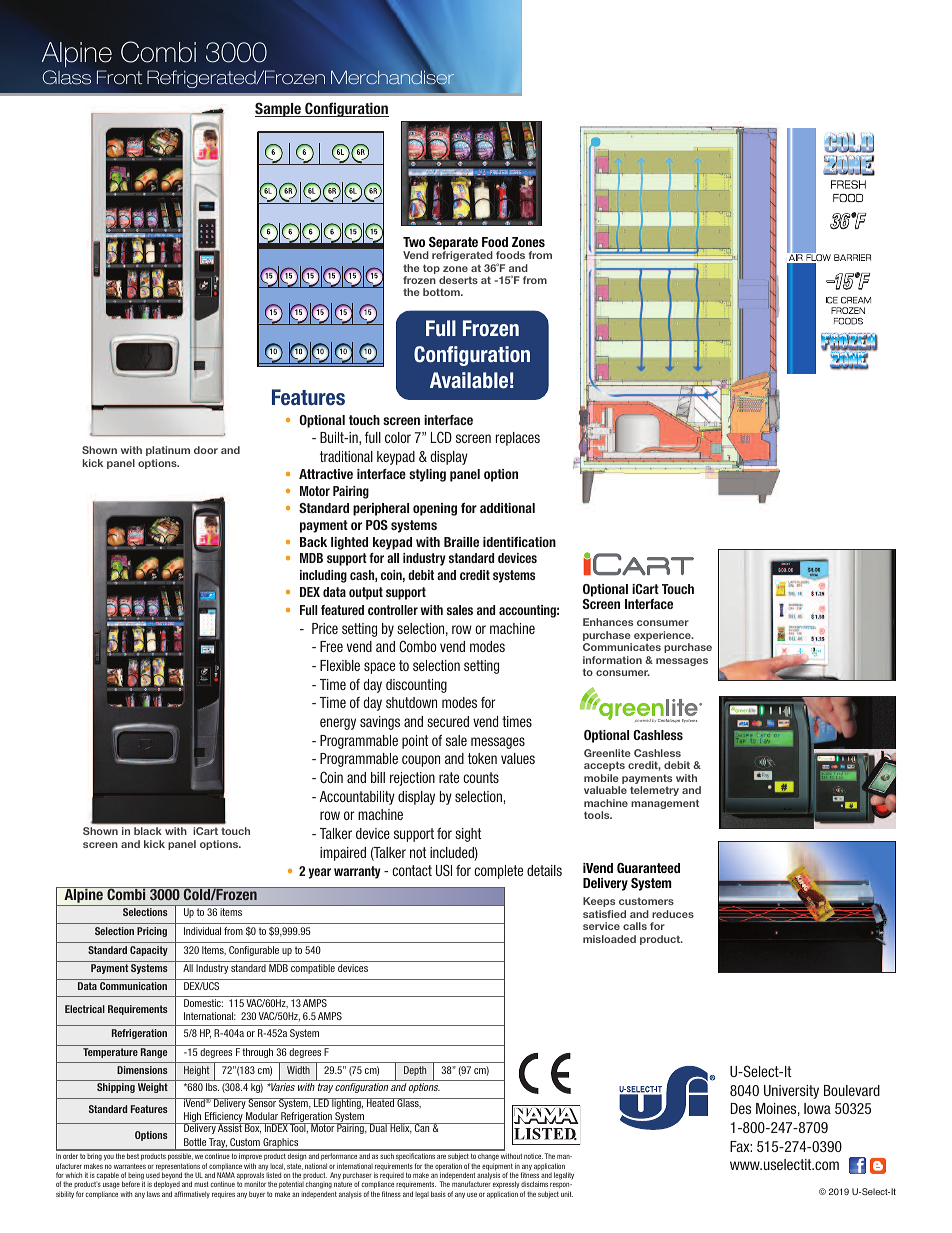 The image size is (952, 1233). Describe the element at coordinates (663, 637) in the image. I see `experience` at that location.
